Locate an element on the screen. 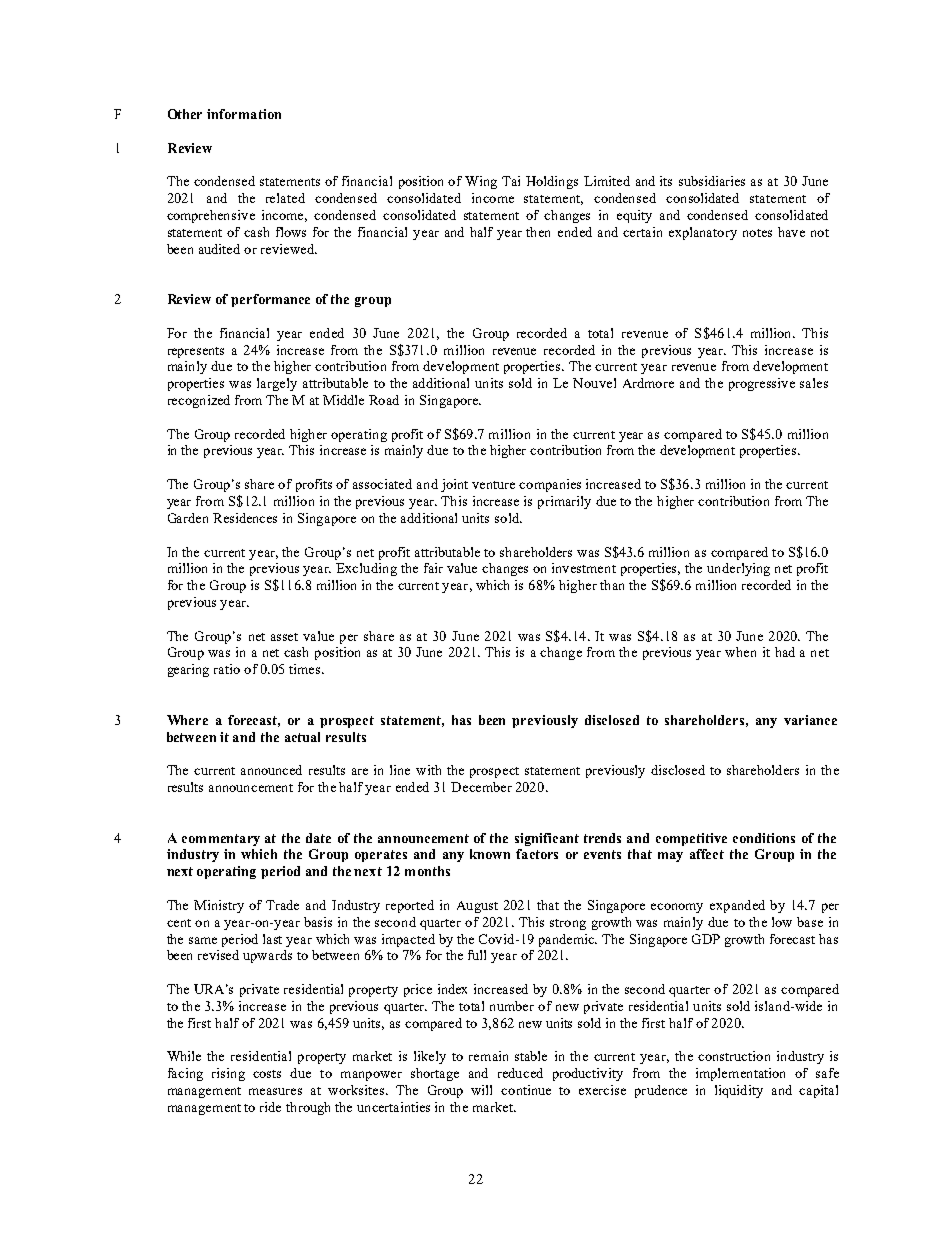  asset is located at coordinates (284, 637).
